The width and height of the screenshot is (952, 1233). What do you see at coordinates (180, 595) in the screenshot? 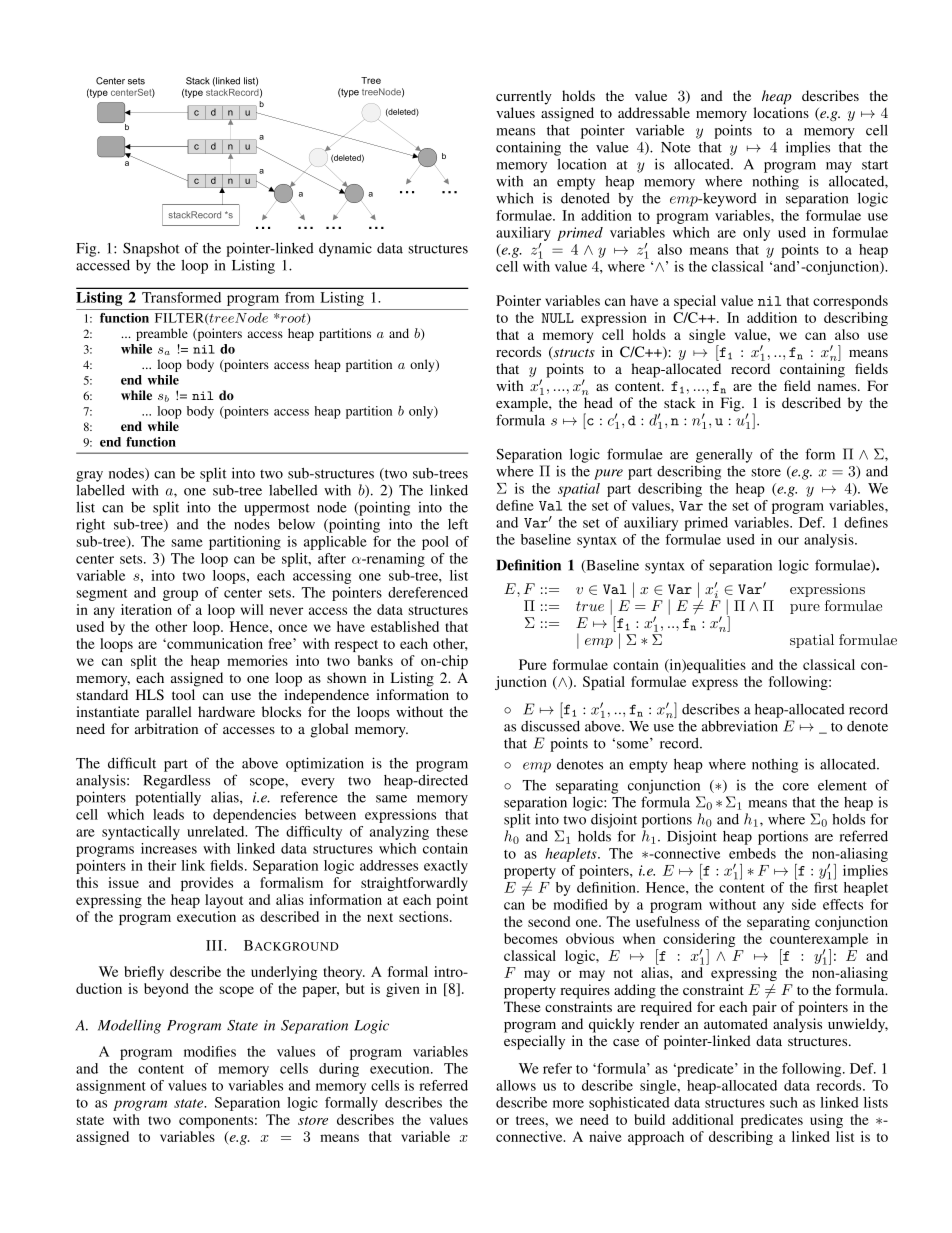
I see `group` at bounding box center [180, 595].
